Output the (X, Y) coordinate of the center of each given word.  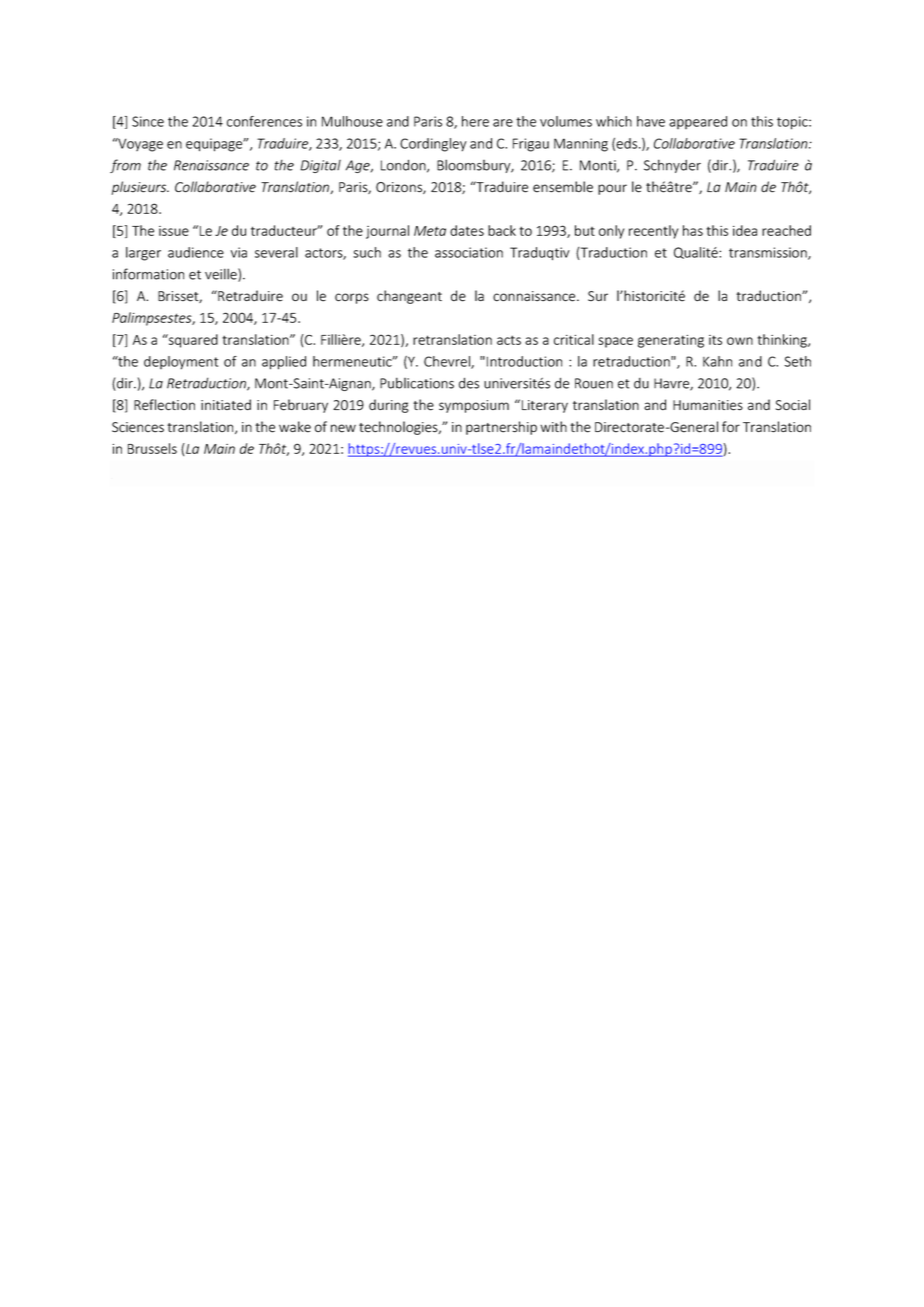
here (475, 121)
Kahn (717, 361)
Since (148, 121)
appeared (698, 122)
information (148, 274)
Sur (598, 296)
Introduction (524, 361)
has (693, 230)
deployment (181, 363)
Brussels (152, 448)
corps (352, 298)
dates (467, 230)
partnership (501, 428)
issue (174, 231)
